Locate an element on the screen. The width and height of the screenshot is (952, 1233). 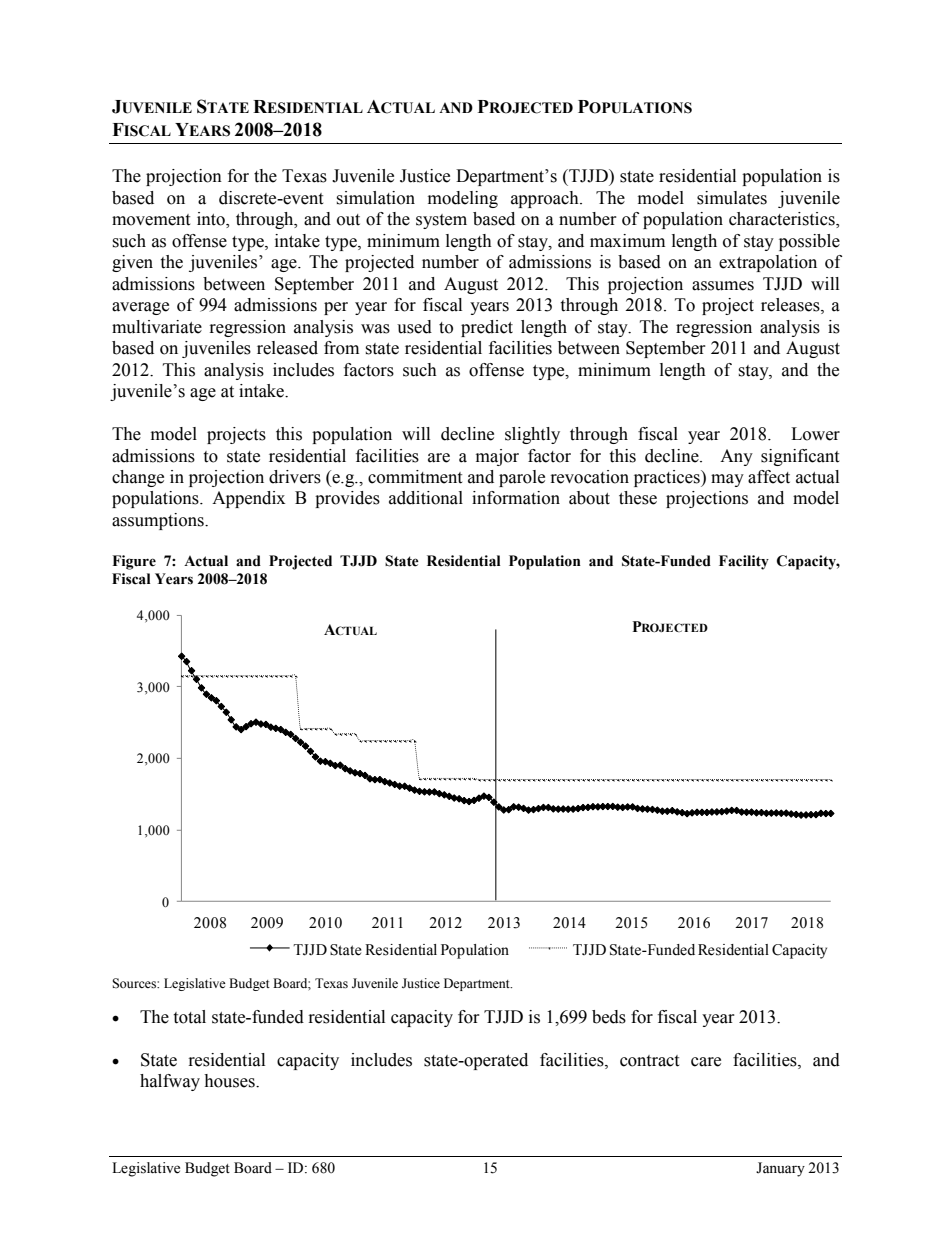
simulates is located at coordinates (732, 198).
